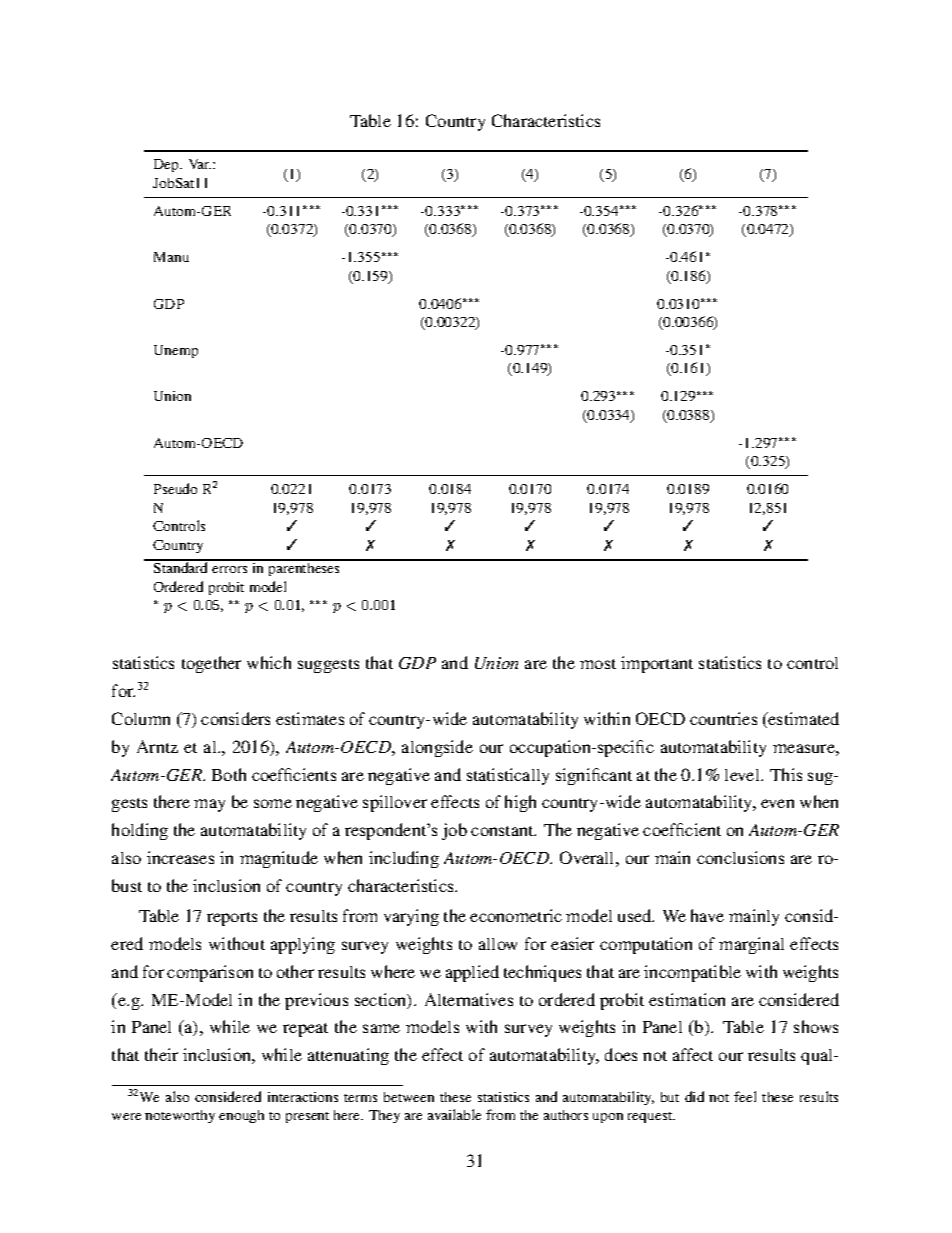 Image resolution: width=952 pixels, height=1233 pixels. I want to click on statistically, so click(508, 776).
